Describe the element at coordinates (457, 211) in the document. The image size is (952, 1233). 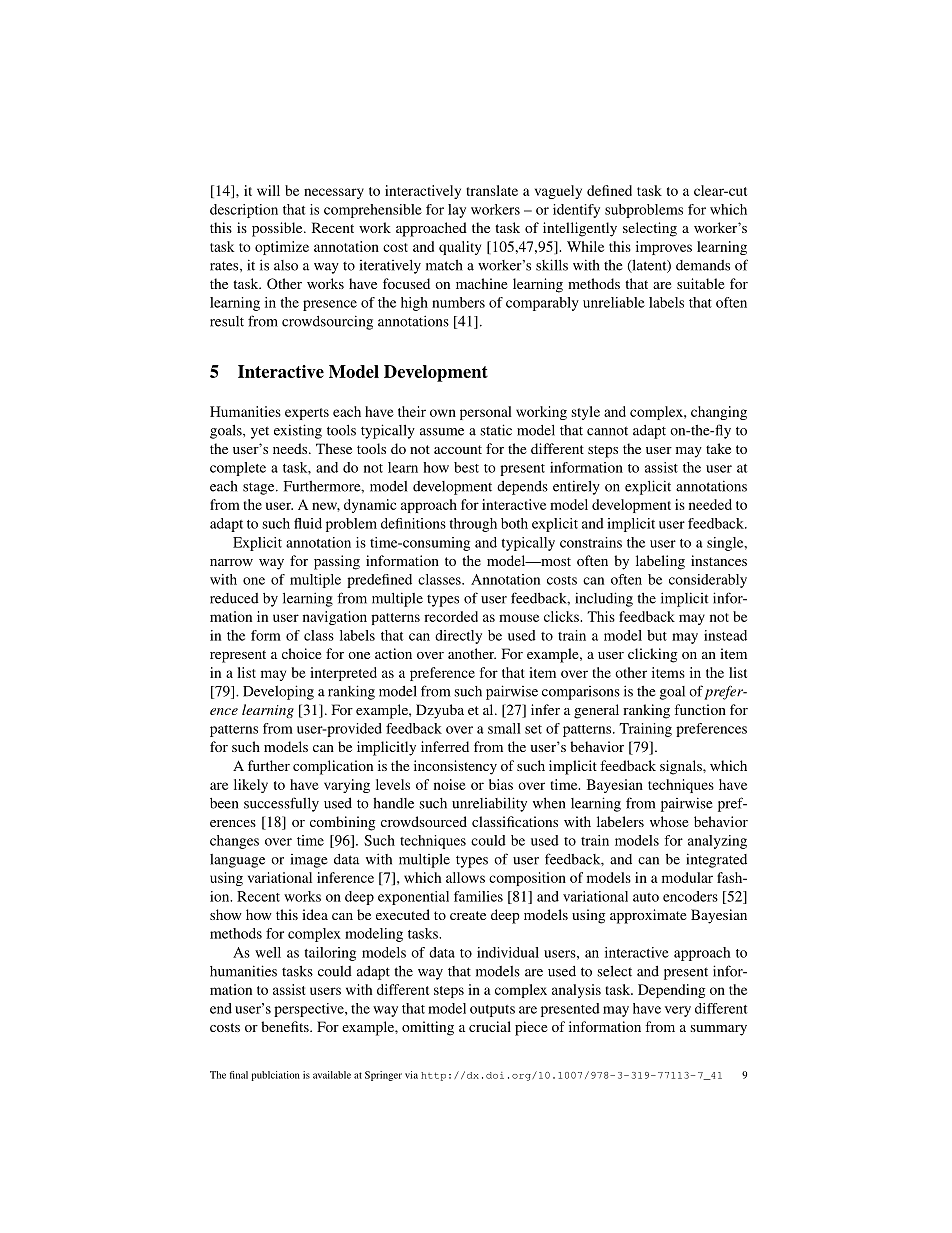
I see `lay` at that location.
